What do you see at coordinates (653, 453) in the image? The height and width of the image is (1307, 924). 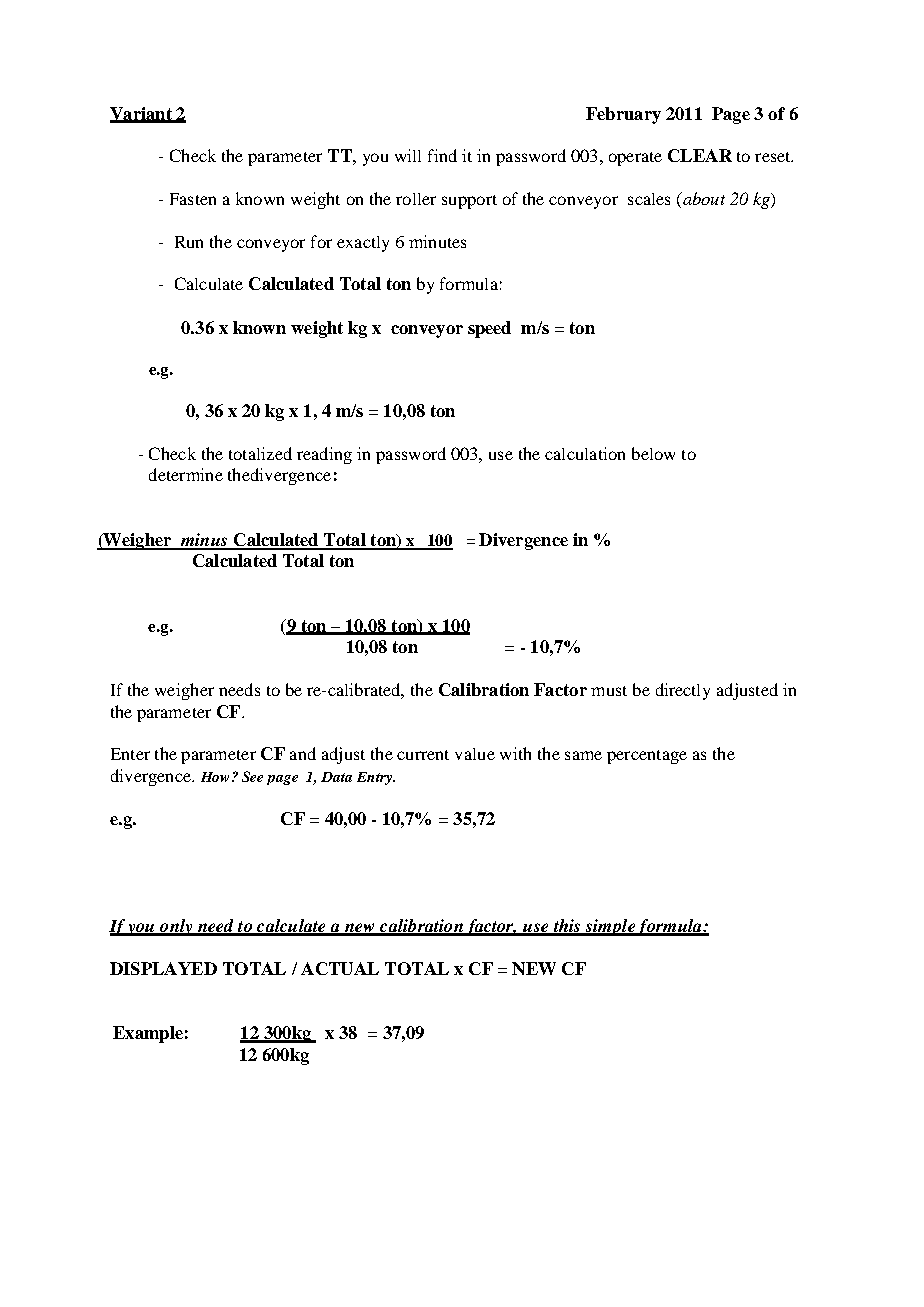 I see `below` at bounding box center [653, 453].
